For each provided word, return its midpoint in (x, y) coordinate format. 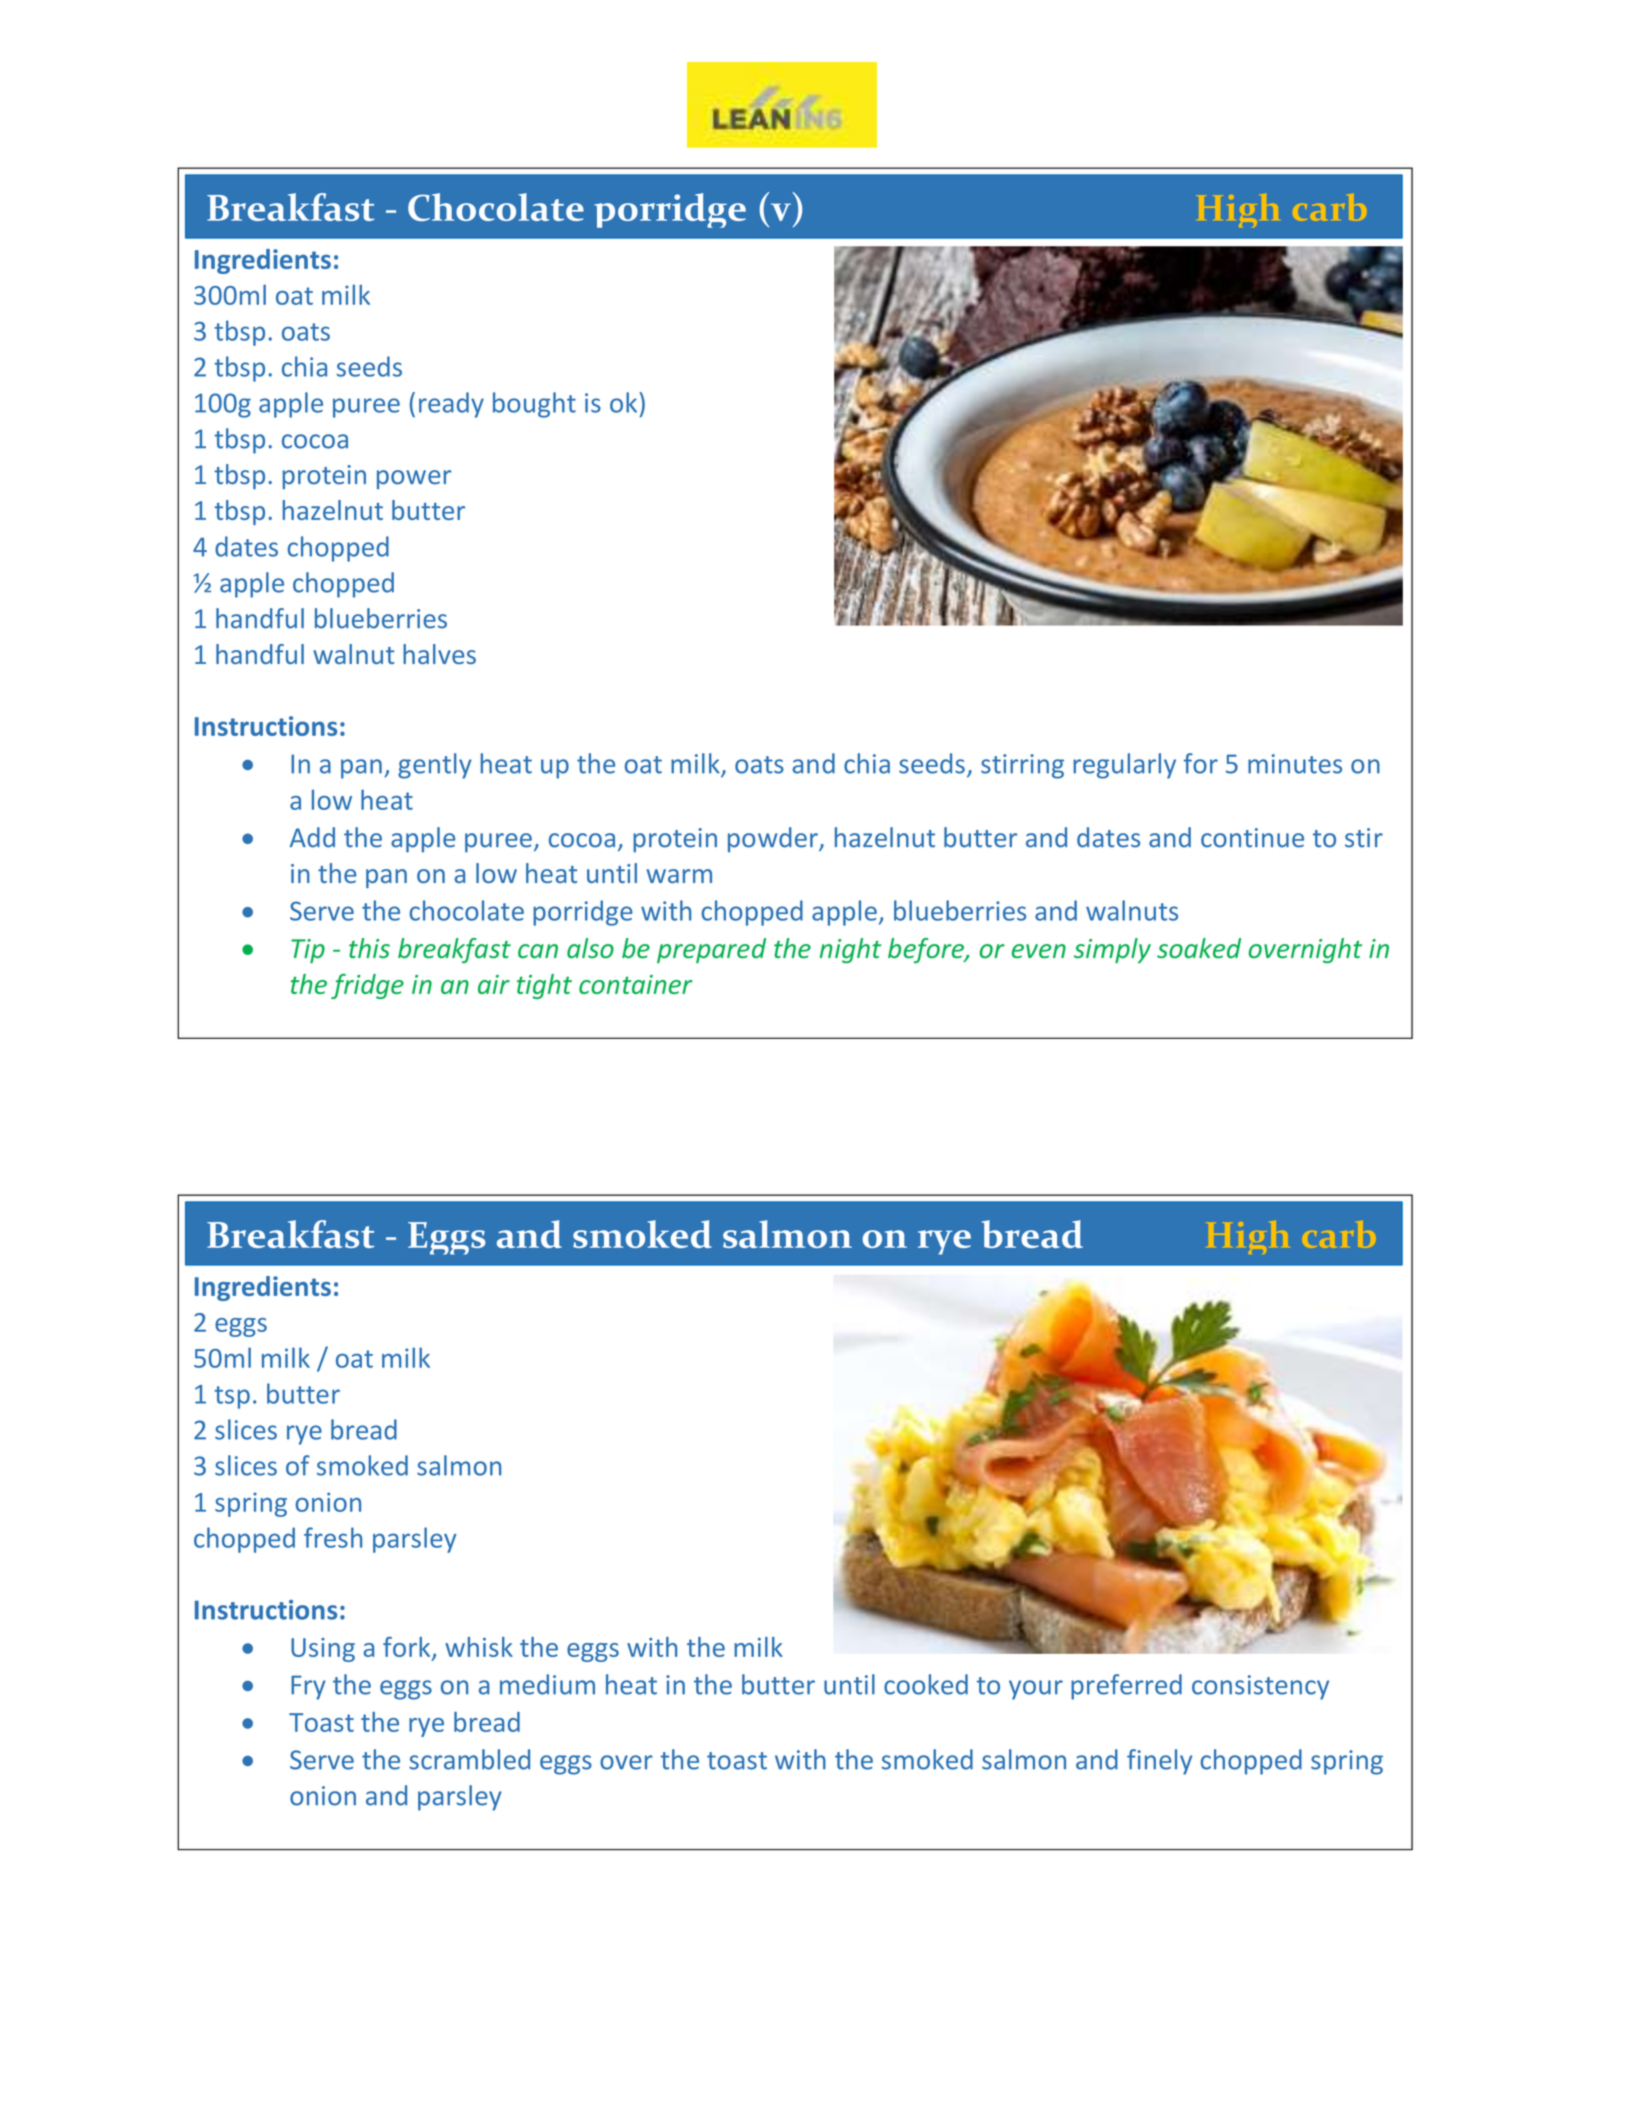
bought (534, 405)
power (414, 479)
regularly (1124, 766)
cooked (926, 1684)
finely (1159, 1762)
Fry (308, 1687)
